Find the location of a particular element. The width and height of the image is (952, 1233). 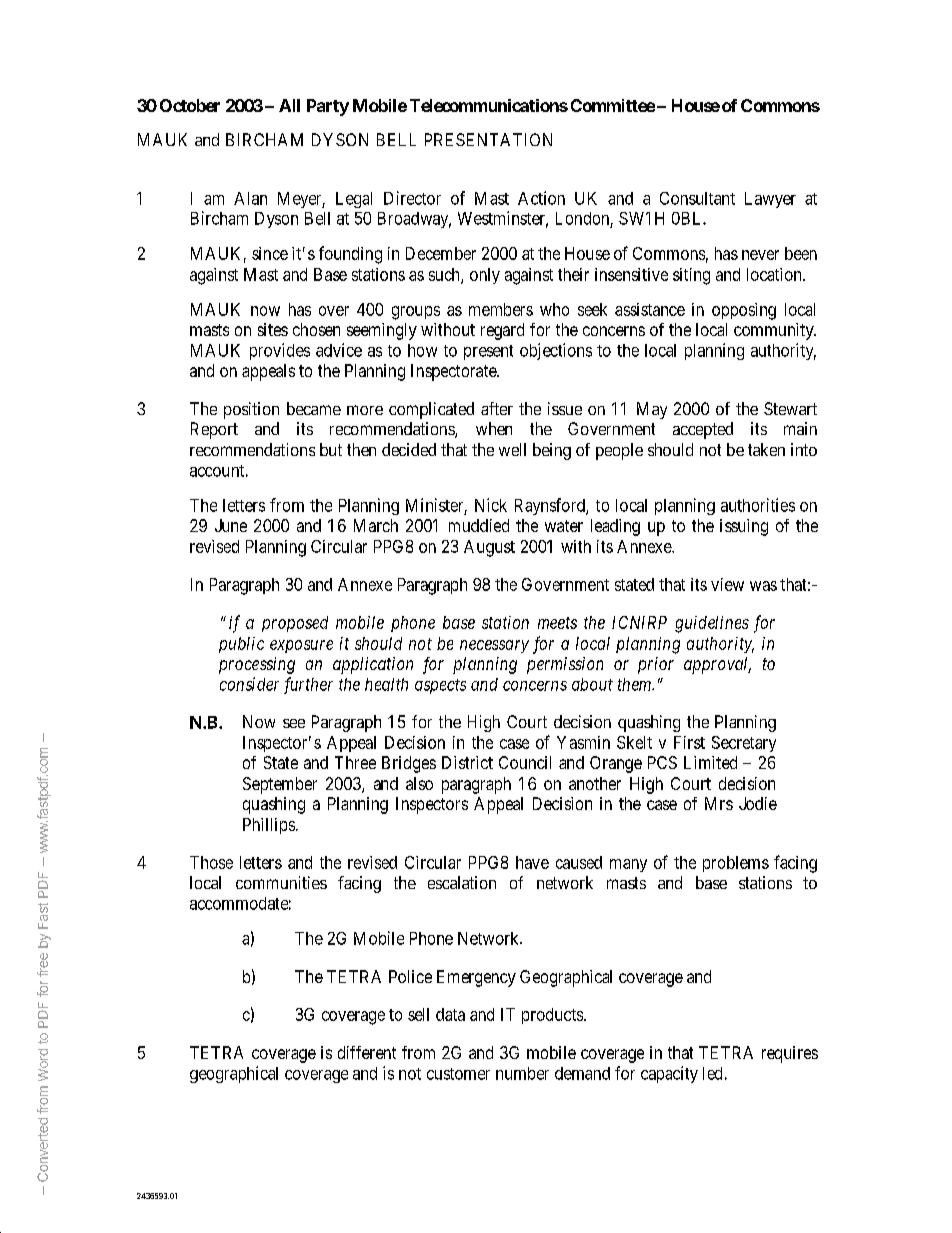

community is located at coordinates (775, 331).
